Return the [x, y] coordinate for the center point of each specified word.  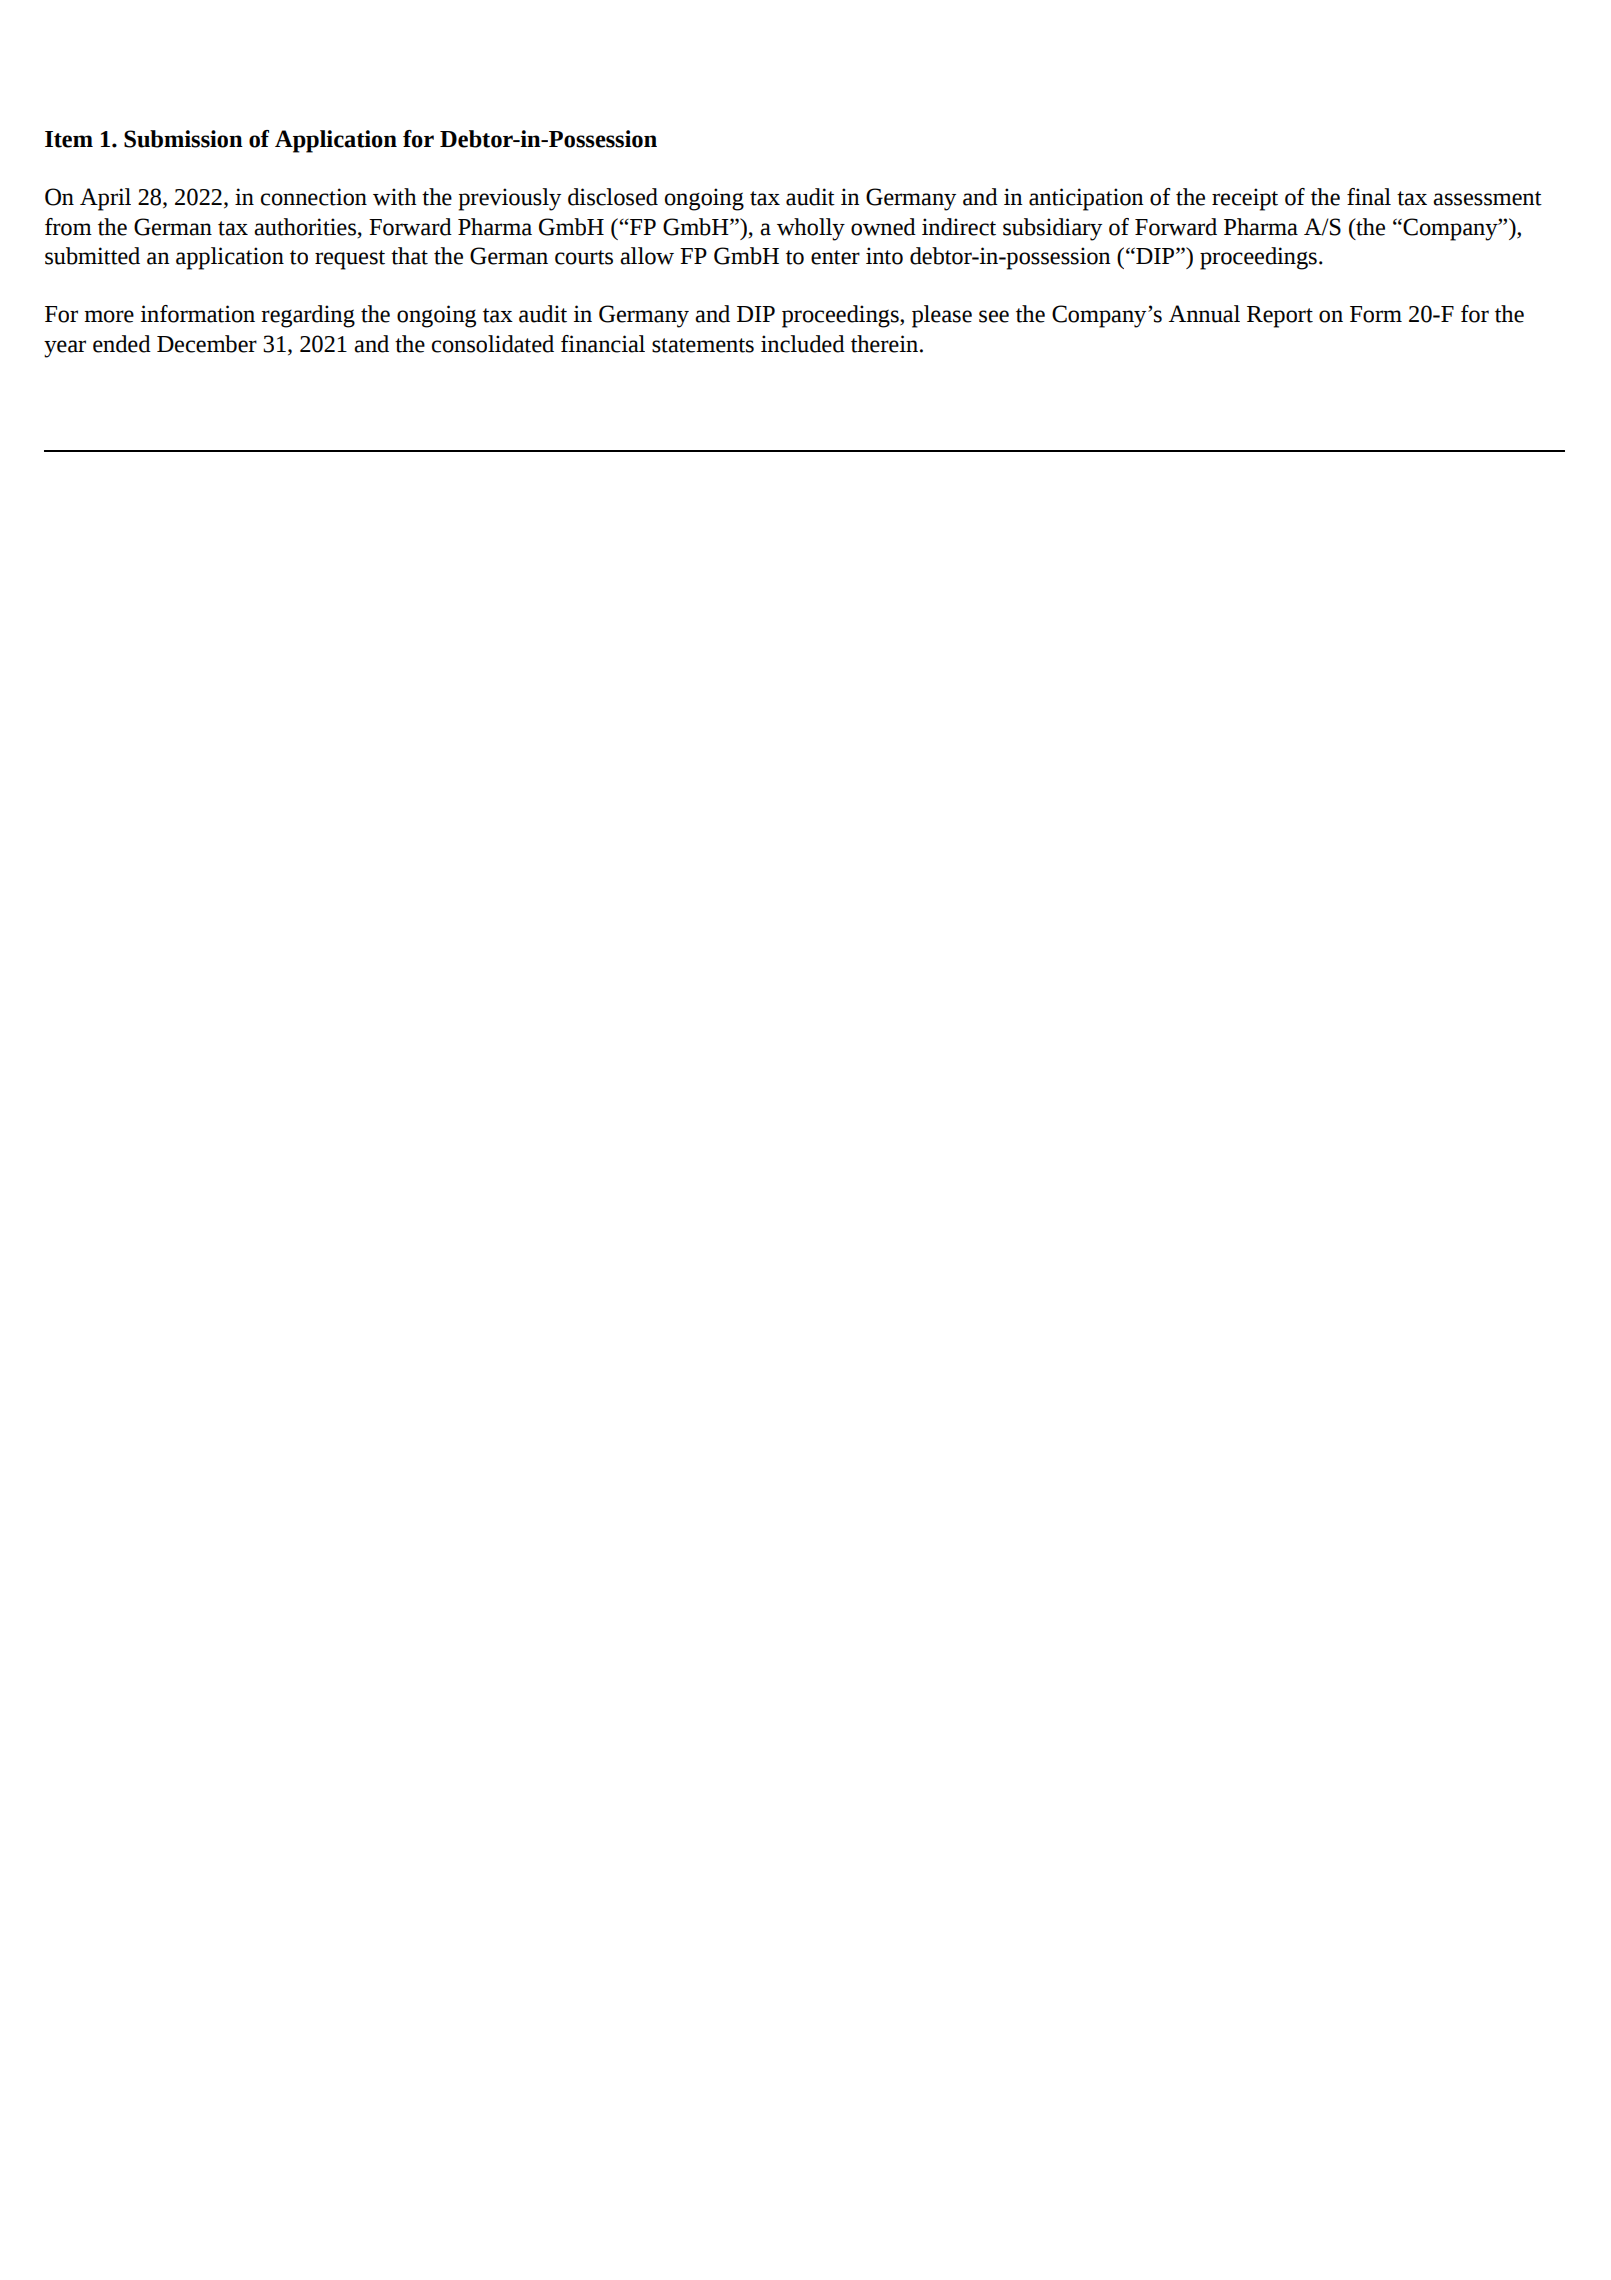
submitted [92, 256]
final [1369, 197]
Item [69, 139]
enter [835, 257]
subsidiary [1052, 229]
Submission [183, 139]
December [207, 344]
